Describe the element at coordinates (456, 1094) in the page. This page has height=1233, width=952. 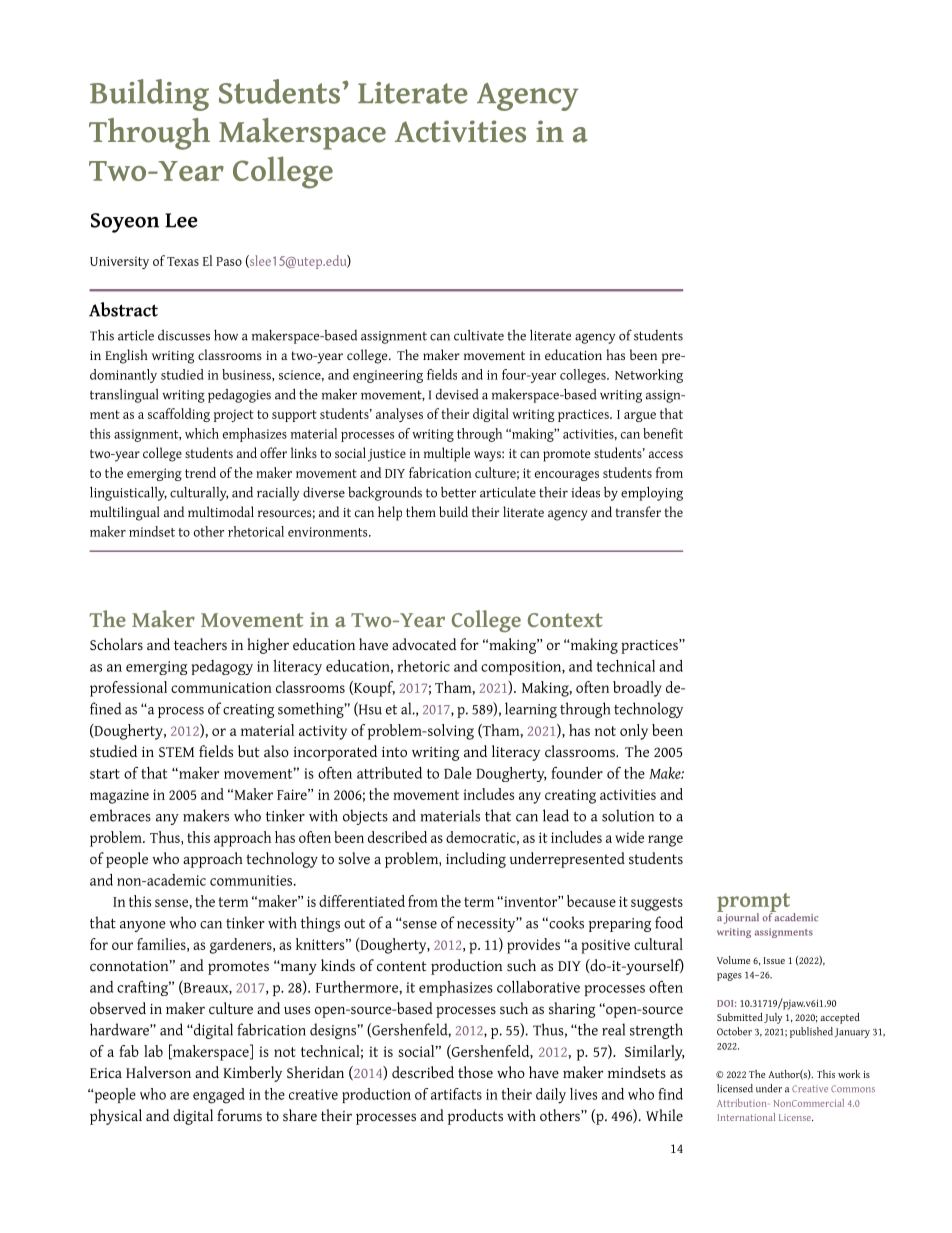
I see `artifacts` at that location.
